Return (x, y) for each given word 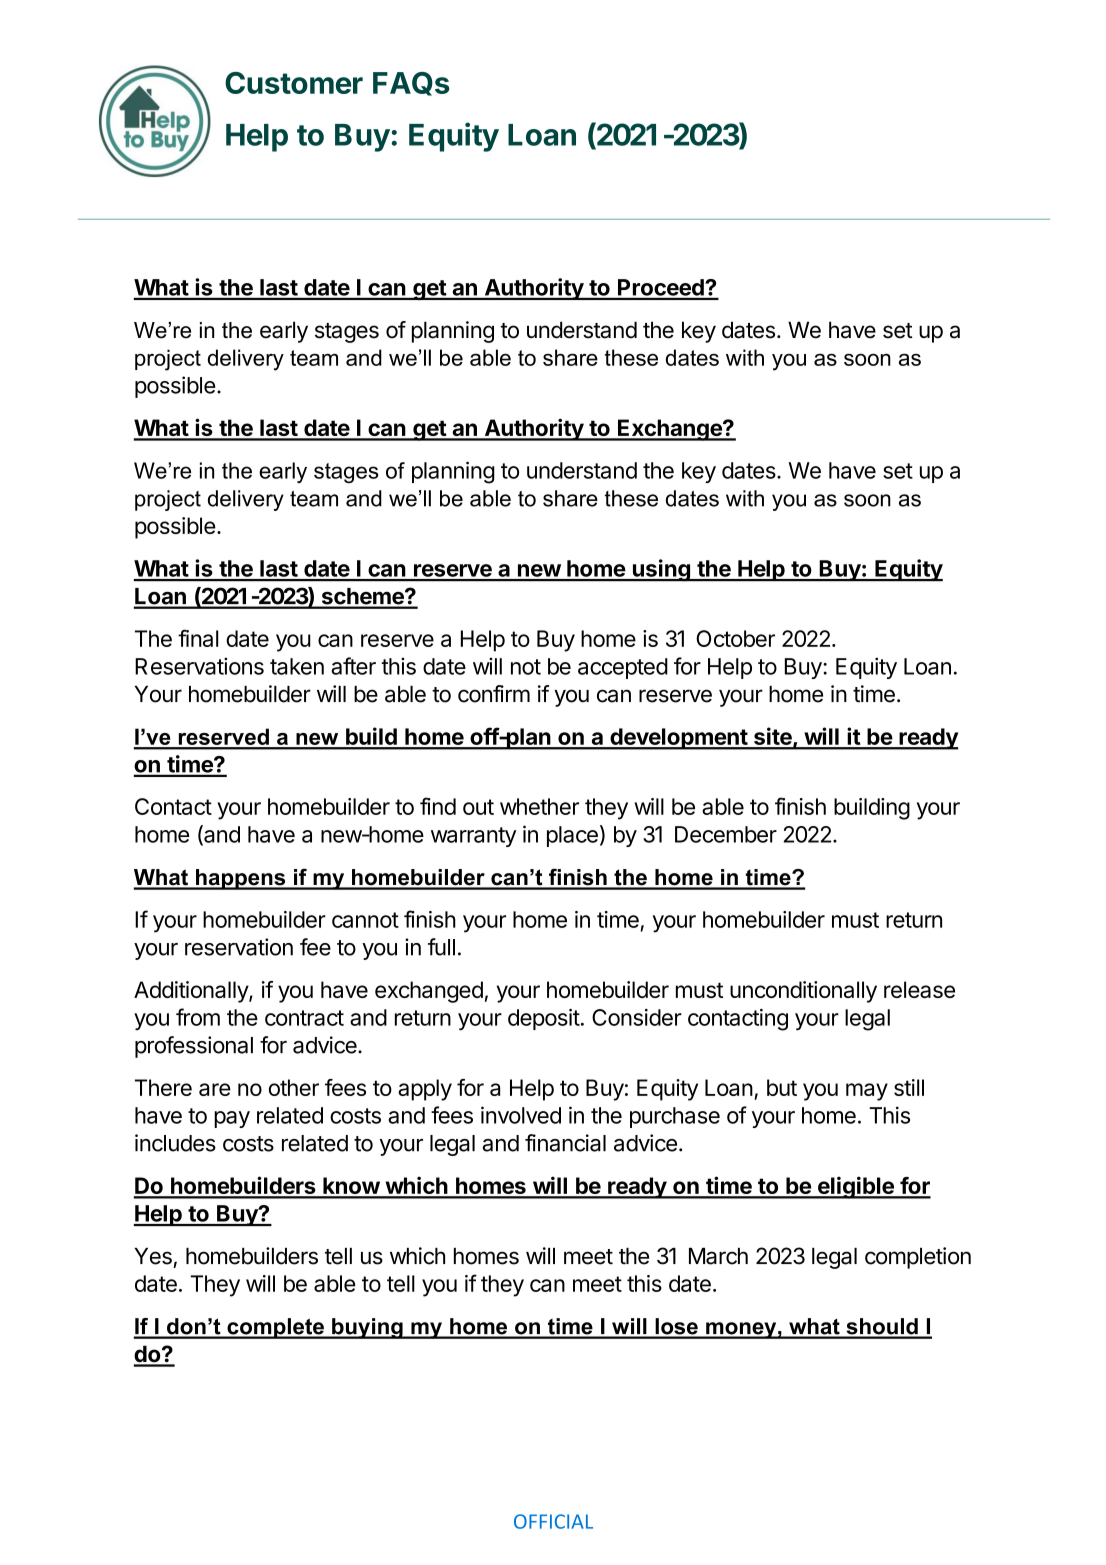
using (661, 570)
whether (539, 806)
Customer (294, 83)
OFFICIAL (553, 1521)
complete (275, 1328)
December (726, 834)
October (735, 638)
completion (918, 1258)
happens (241, 879)
